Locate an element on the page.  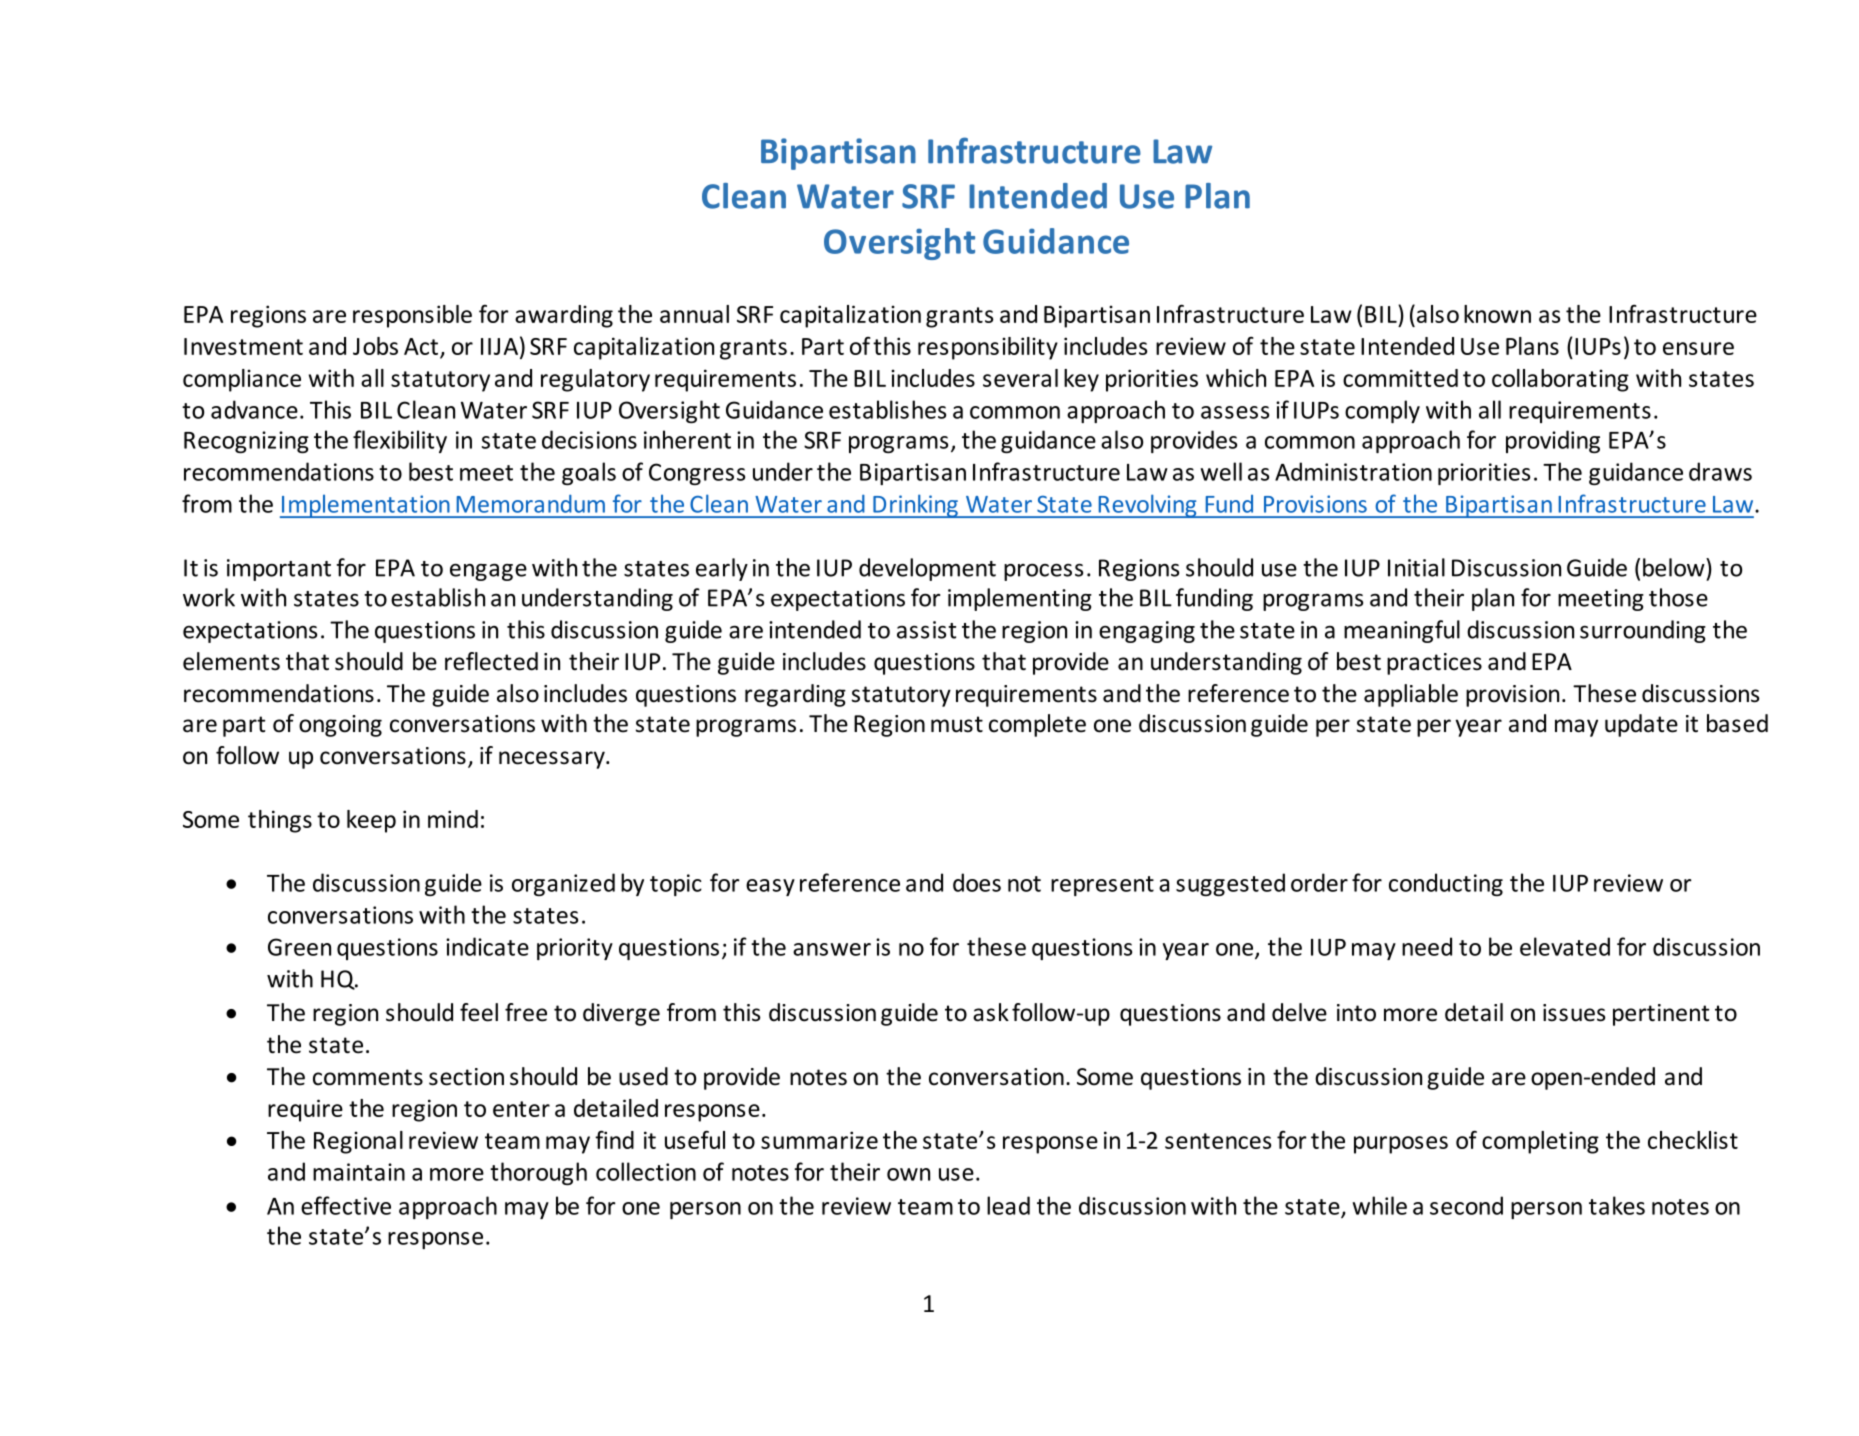
Jobs is located at coordinates (375, 346).
